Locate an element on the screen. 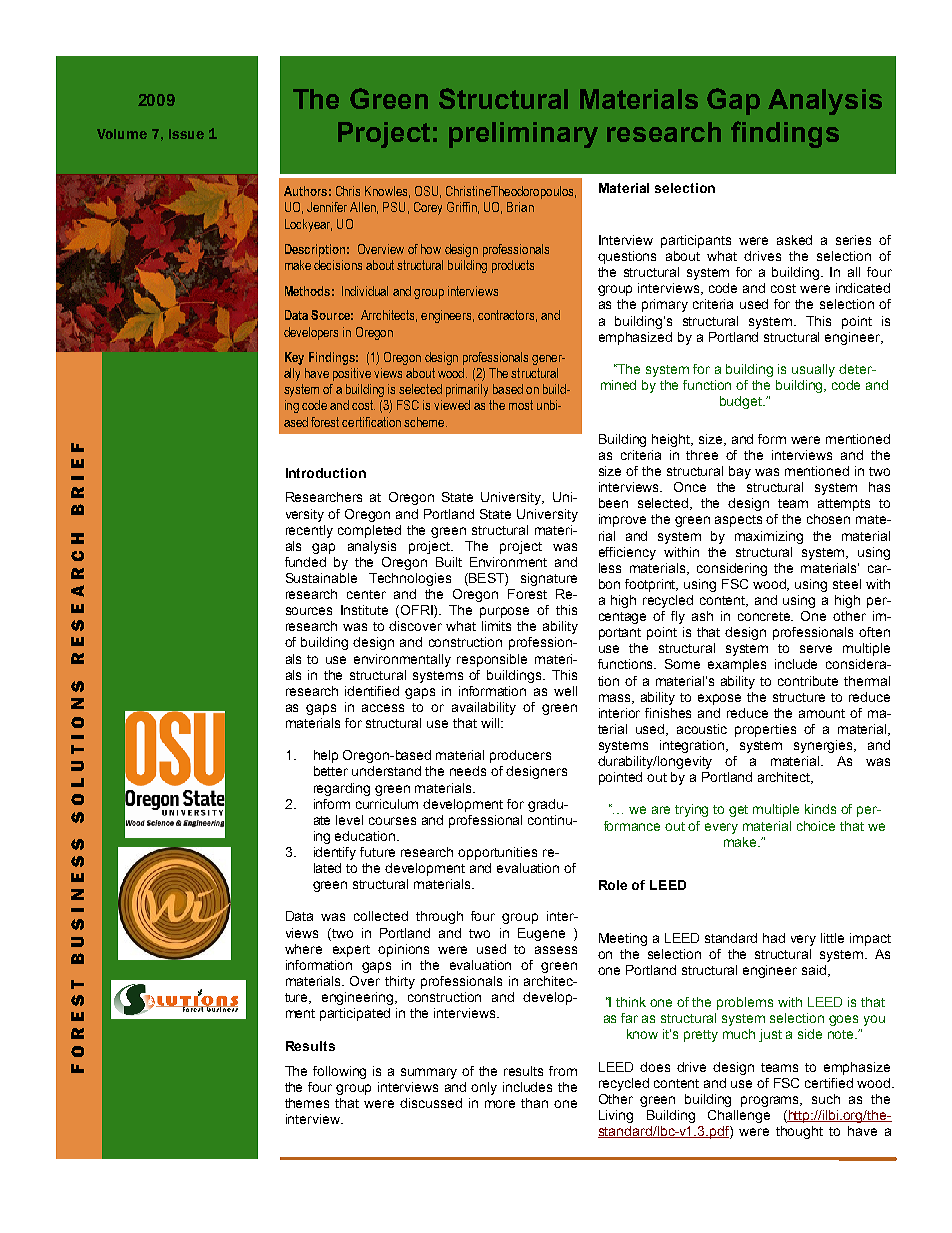  themes is located at coordinates (307, 1103).
